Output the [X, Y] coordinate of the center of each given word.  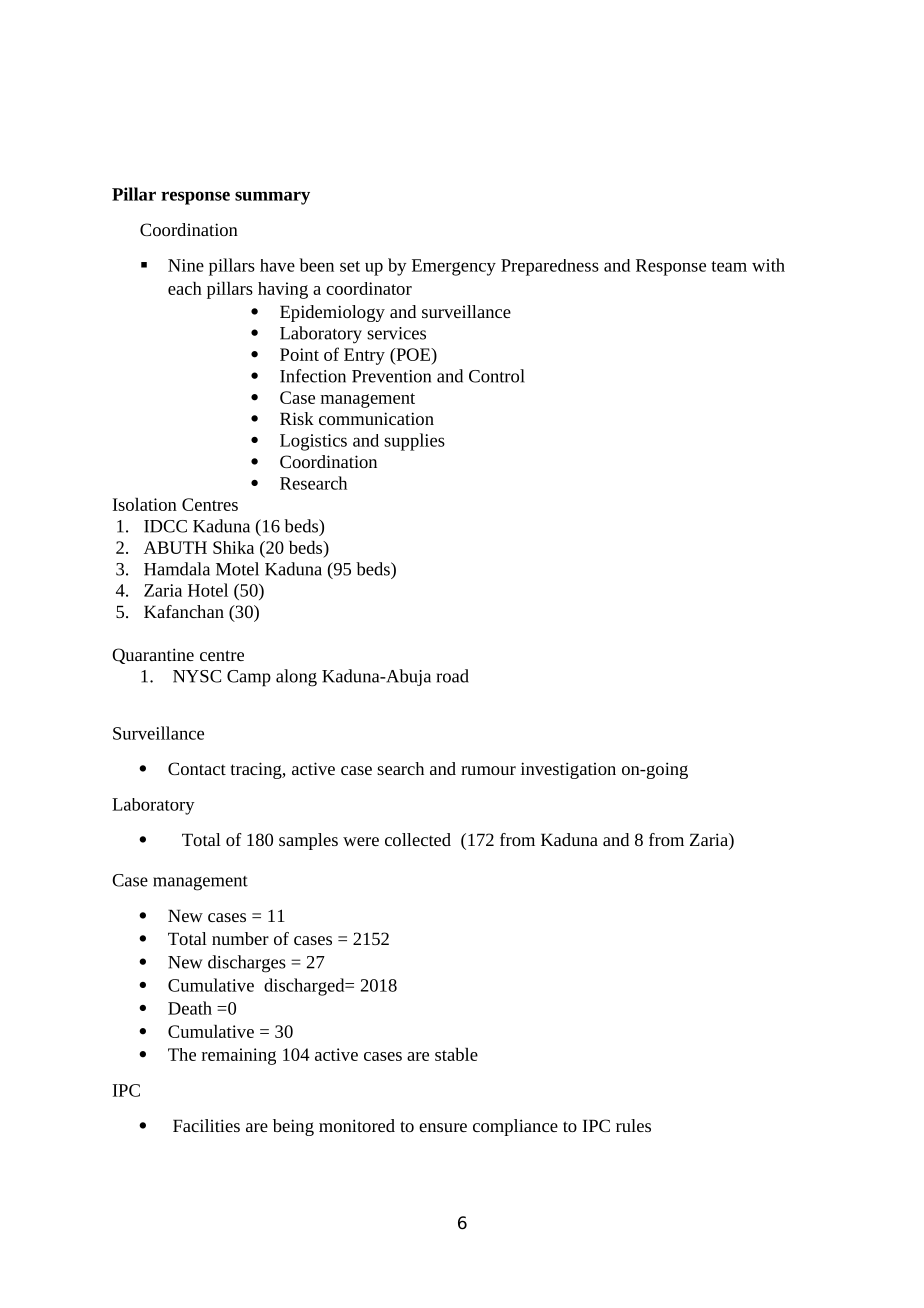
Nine [186, 265]
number [240, 938]
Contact [197, 768]
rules [633, 1125]
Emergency [454, 267]
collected [418, 839]
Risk [297, 418]
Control [497, 376]
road [452, 676]
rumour [488, 770]
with [768, 265]
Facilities [206, 1125]
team [729, 266]
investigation [568, 770]
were [361, 841]
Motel [237, 569]
